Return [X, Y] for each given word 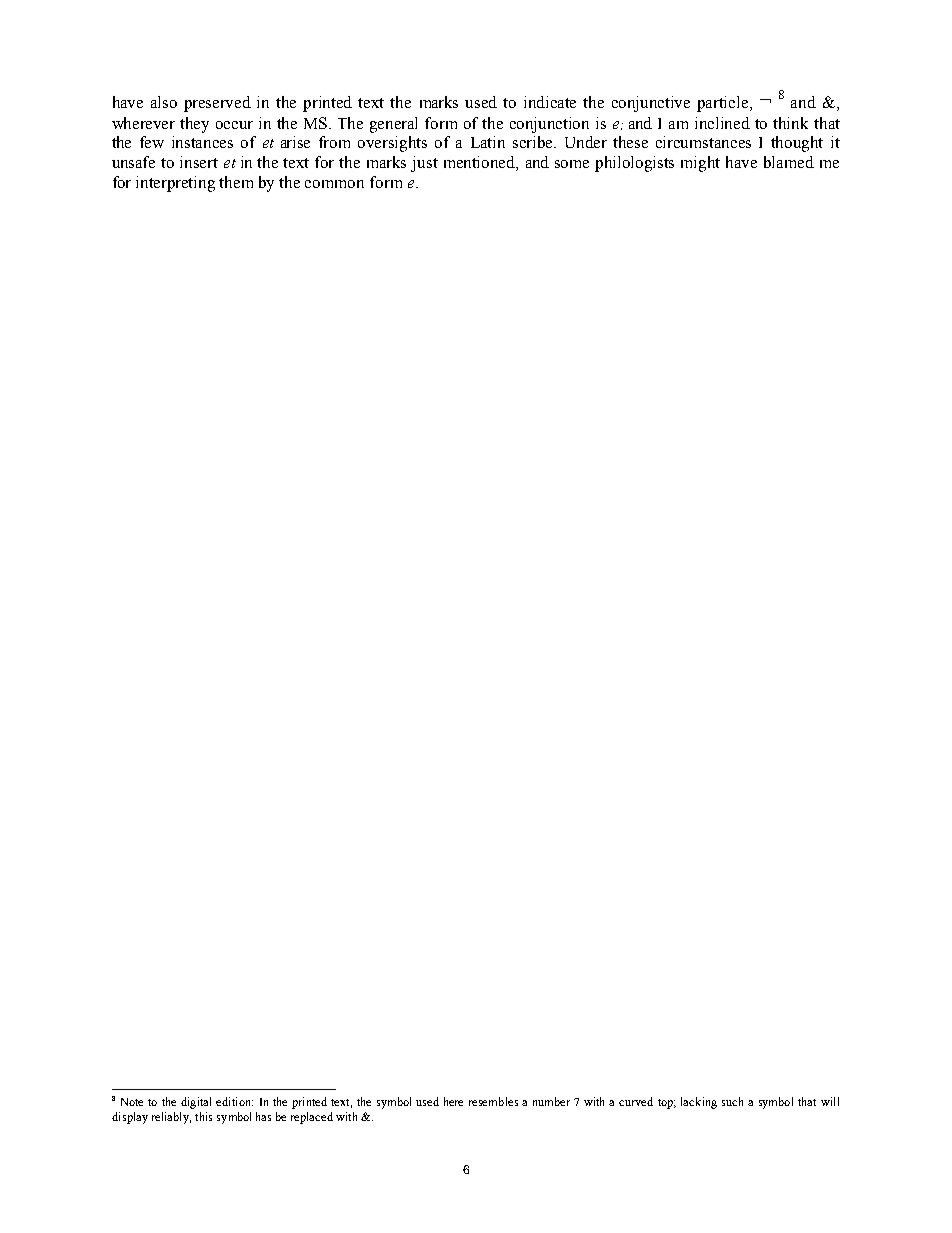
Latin [488, 142]
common [334, 184]
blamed [789, 162]
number [551, 1101]
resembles [493, 1101]
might [700, 164]
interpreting [175, 184]
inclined [722, 123]
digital [196, 1103]
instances [202, 142]
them [236, 182]
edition [234, 1101]
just [424, 164]
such [732, 1101]
